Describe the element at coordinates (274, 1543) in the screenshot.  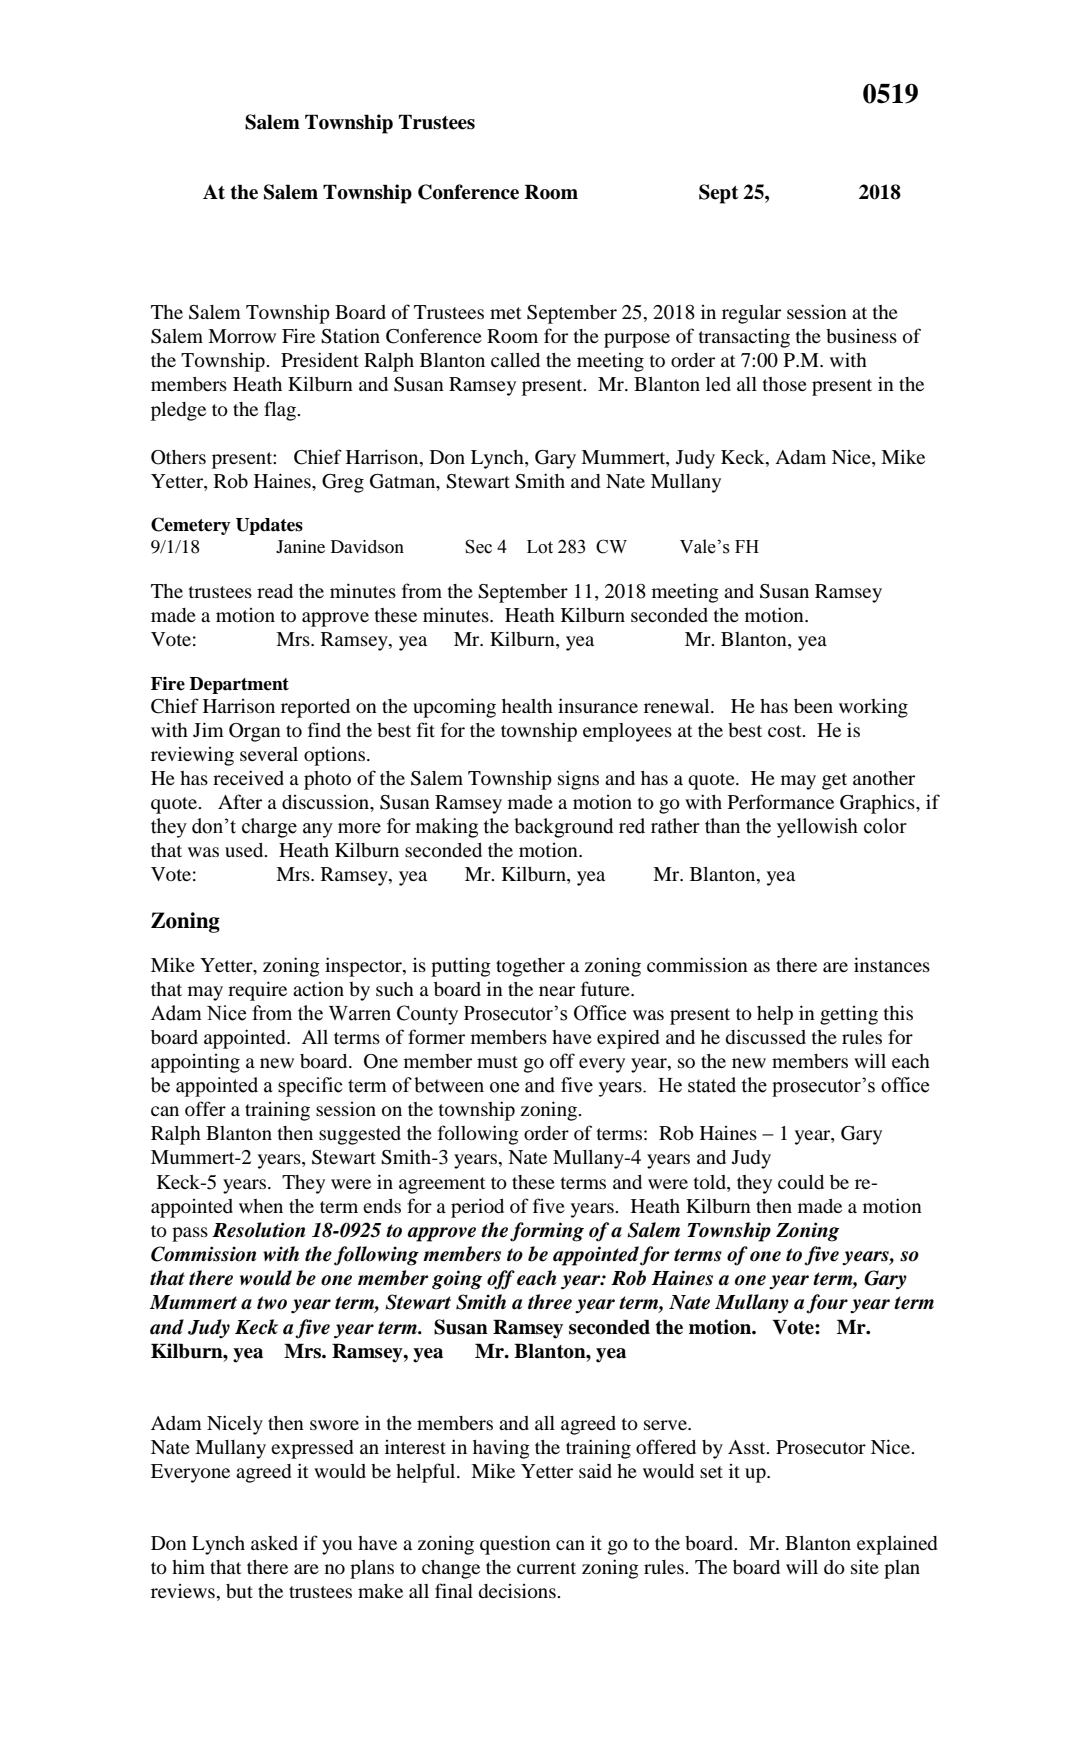
I see `asked` at that location.
